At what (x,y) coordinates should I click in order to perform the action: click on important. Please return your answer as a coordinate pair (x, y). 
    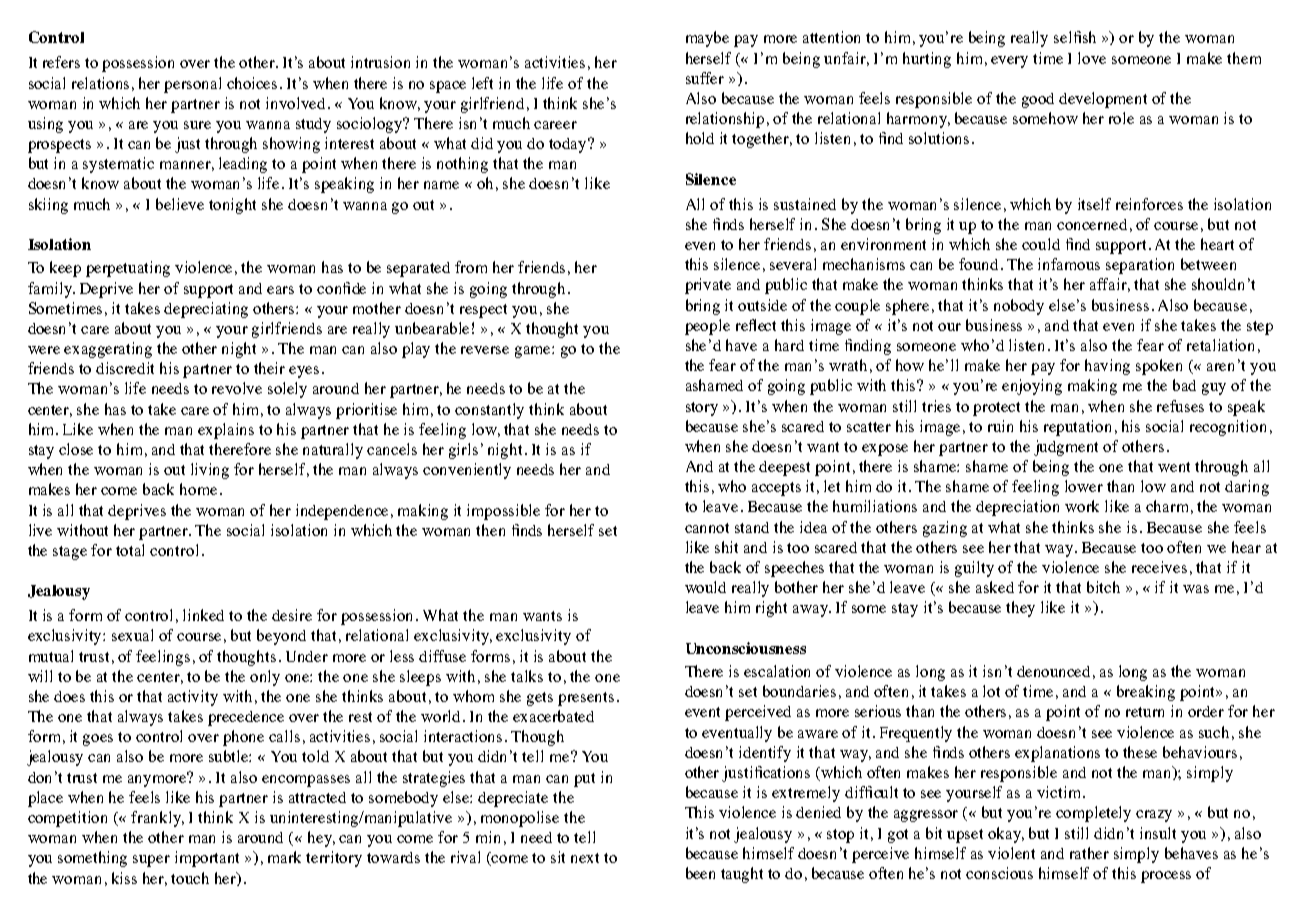
    Looking at the image, I should click on (207, 859).
